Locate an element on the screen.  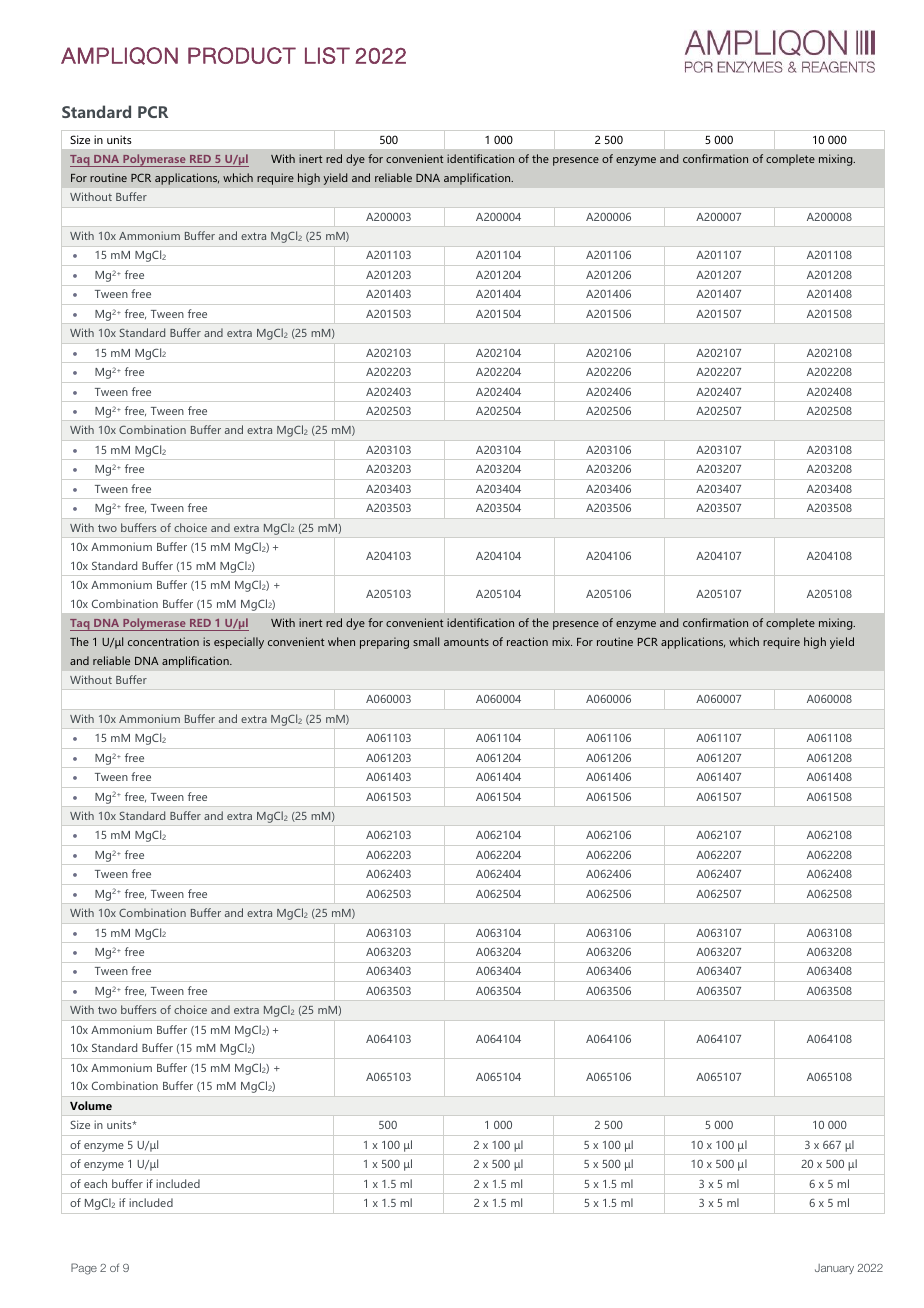
reaction is located at coordinates (527, 641).
